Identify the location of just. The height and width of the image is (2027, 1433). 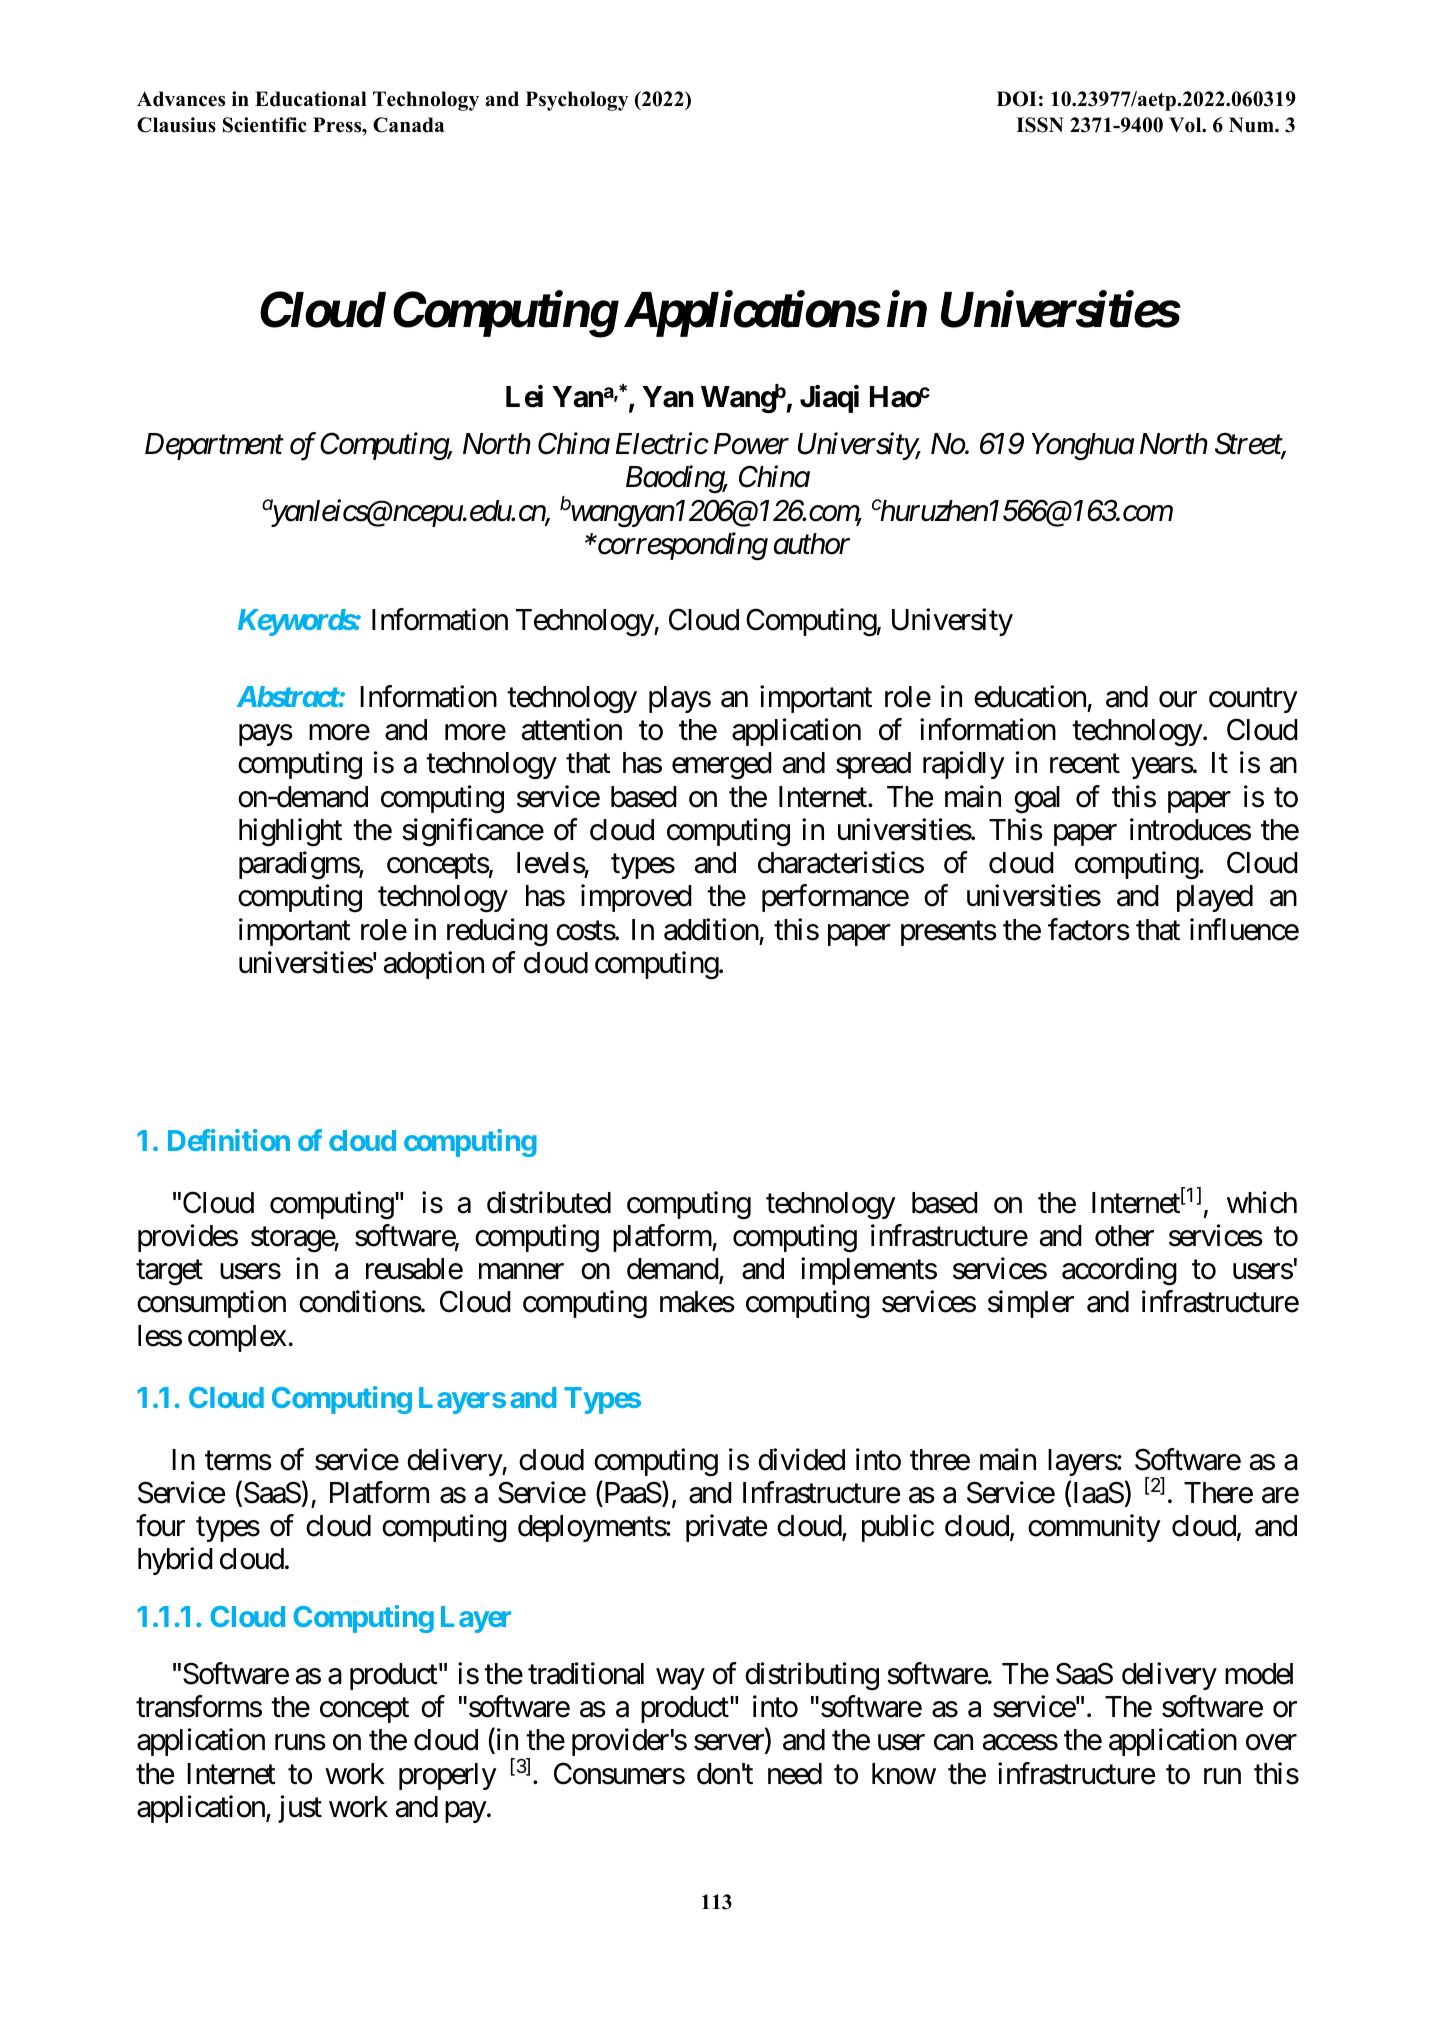
(300, 1809).
